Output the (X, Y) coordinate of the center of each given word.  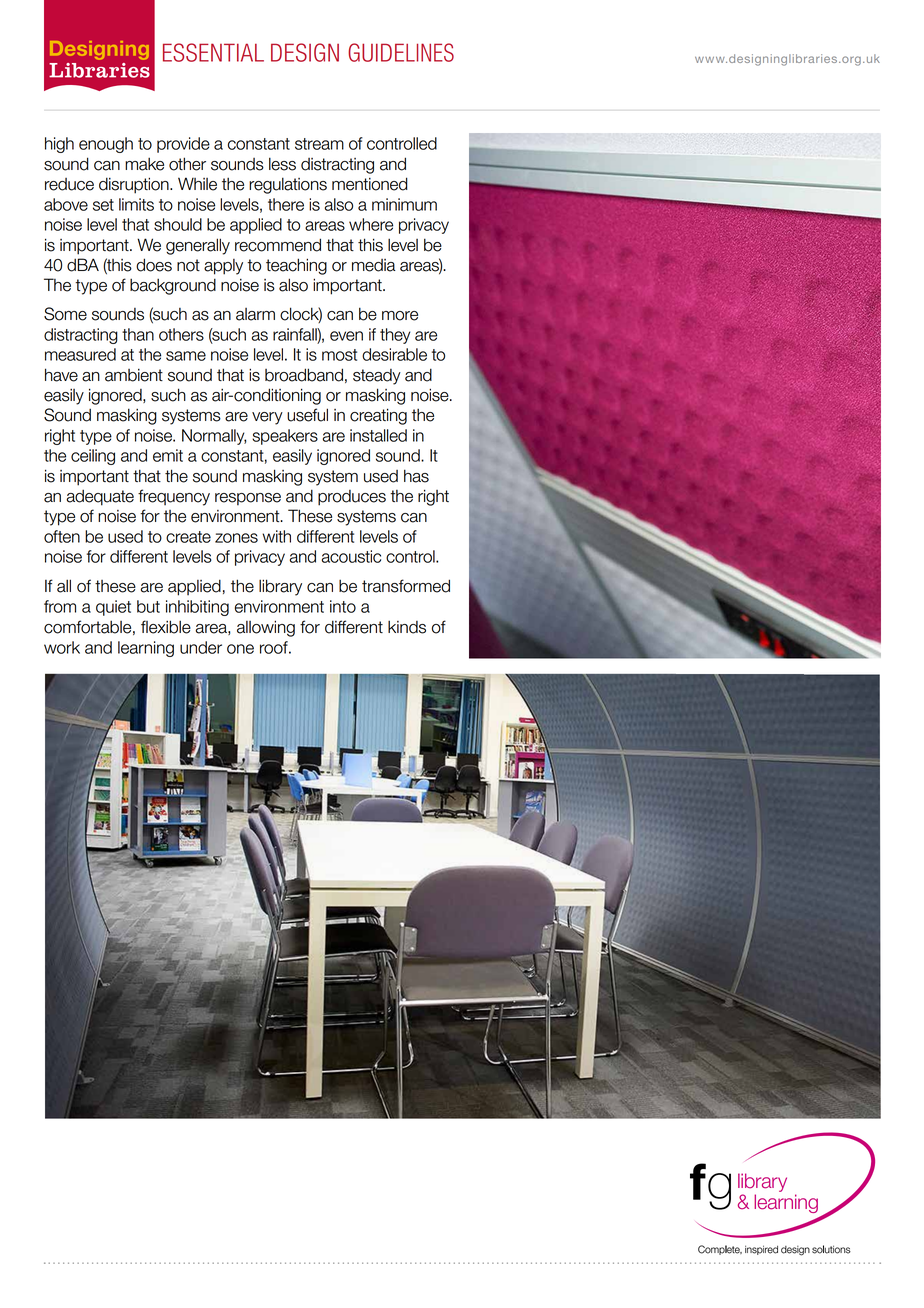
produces (352, 498)
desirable (394, 354)
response (248, 499)
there (286, 204)
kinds (407, 627)
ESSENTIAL (213, 52)
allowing (266, 628)
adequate (100, 497)
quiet (113, 608)
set (103, 205)
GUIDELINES (401, 52)
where (371, 224)
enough (106, 145)
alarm (255, 314)
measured (80, 354)
